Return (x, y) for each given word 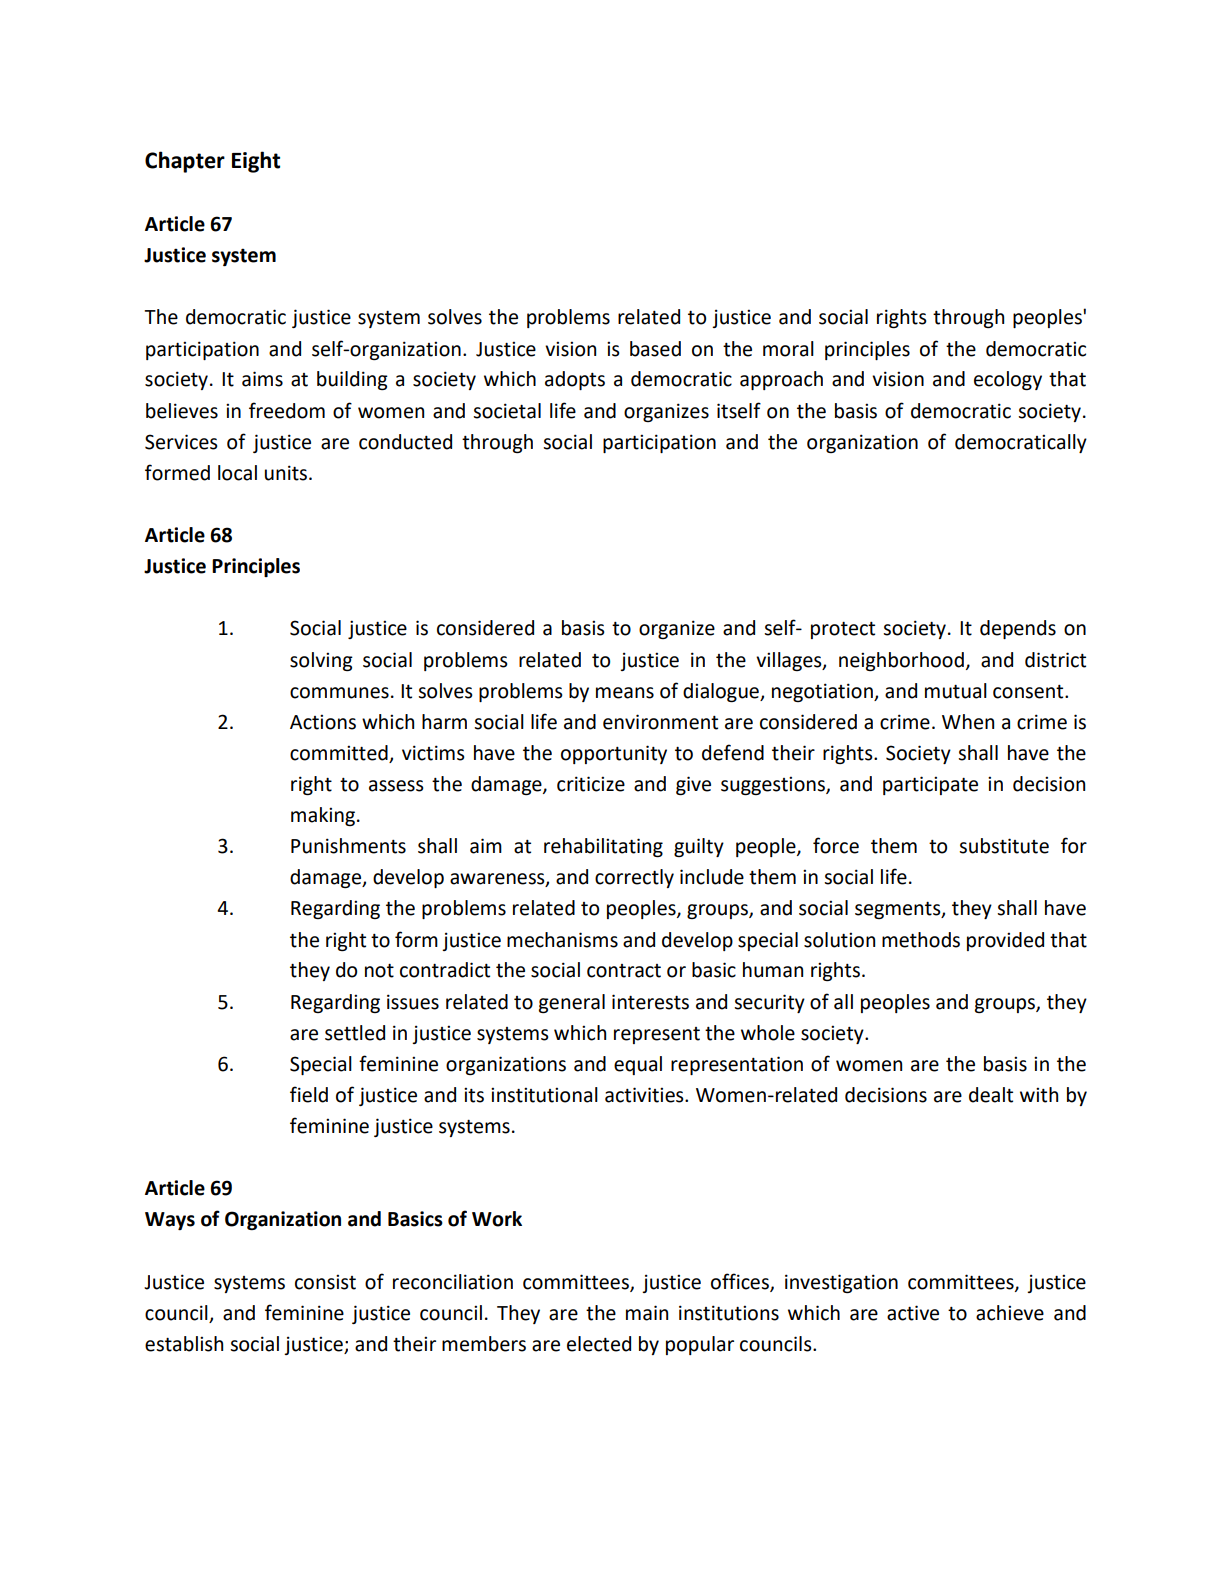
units (287, 473)
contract (624, 971)
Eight (256, 162)
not (379, 971)
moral (788, 349)
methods (921, 940)
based (655, 349)
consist (325, 1282)
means (625, 693)
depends (1018, 629)
